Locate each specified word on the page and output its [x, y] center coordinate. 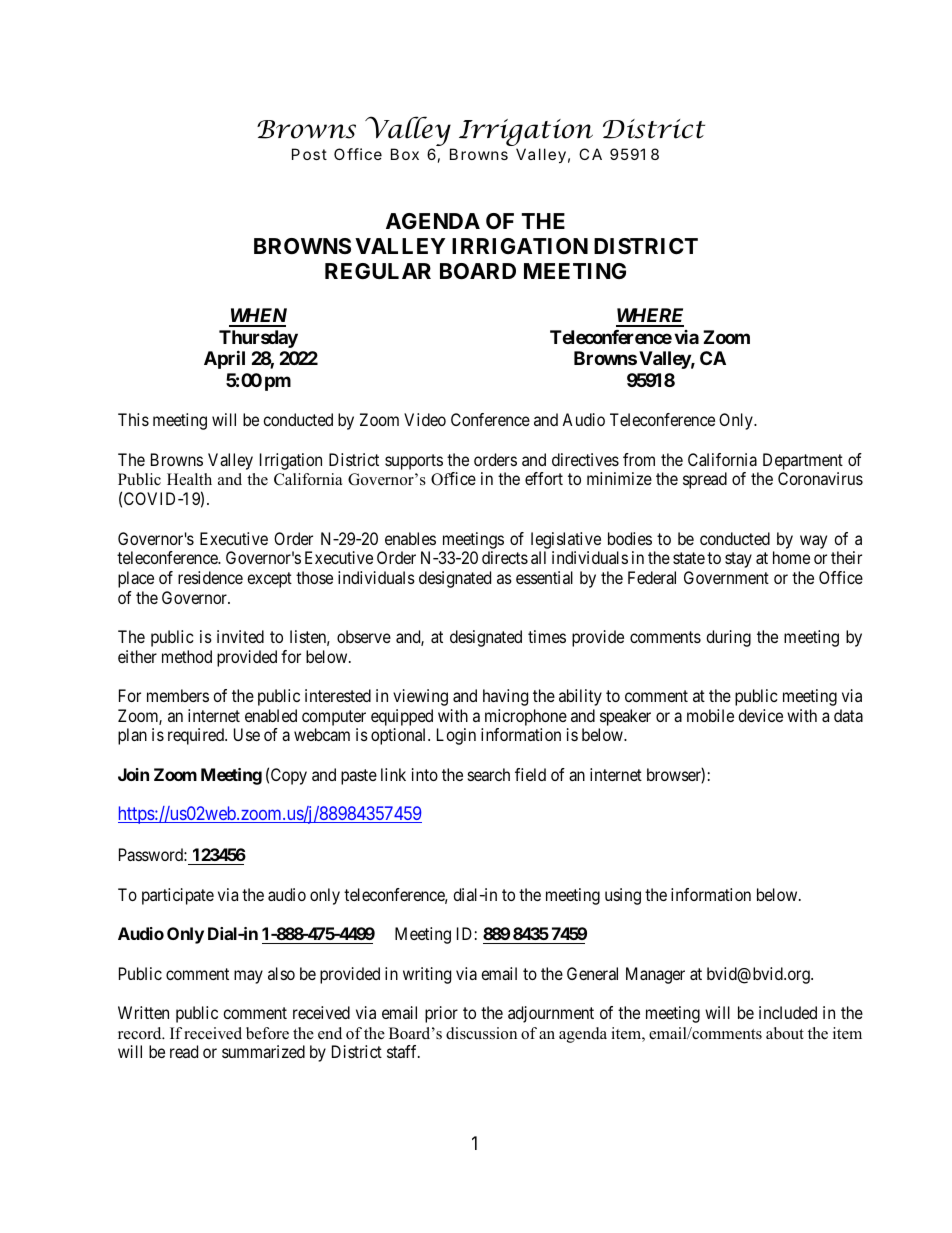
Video [425, 419]
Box [405, 154]
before [267, 1033]
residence [210, 577]
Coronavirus [820, 478]
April [224, 359]
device [760, 715]
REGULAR [378, 271]
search [489, 774]
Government [726, 577]
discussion [481, 1033]
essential [544, 577]
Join [133, 774]
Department [803, 463]
